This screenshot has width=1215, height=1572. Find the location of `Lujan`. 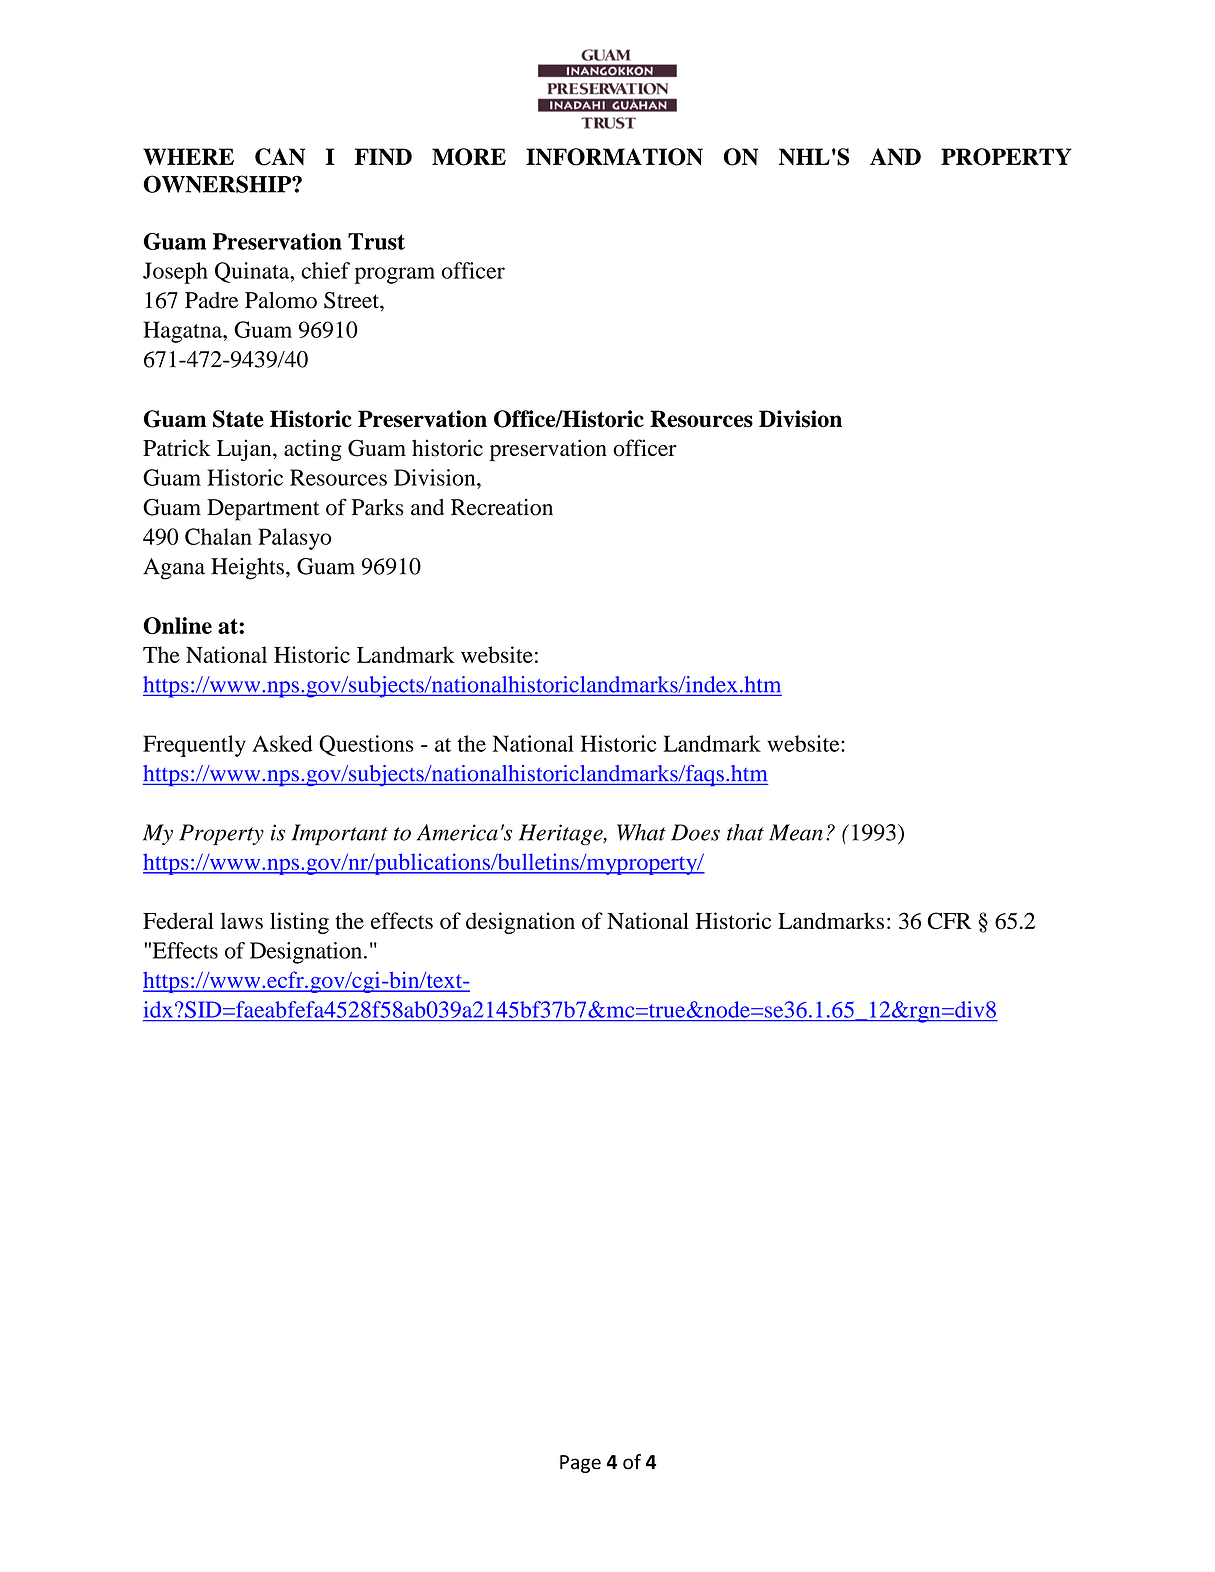

Lujan is located at coordinates (245, 450).
